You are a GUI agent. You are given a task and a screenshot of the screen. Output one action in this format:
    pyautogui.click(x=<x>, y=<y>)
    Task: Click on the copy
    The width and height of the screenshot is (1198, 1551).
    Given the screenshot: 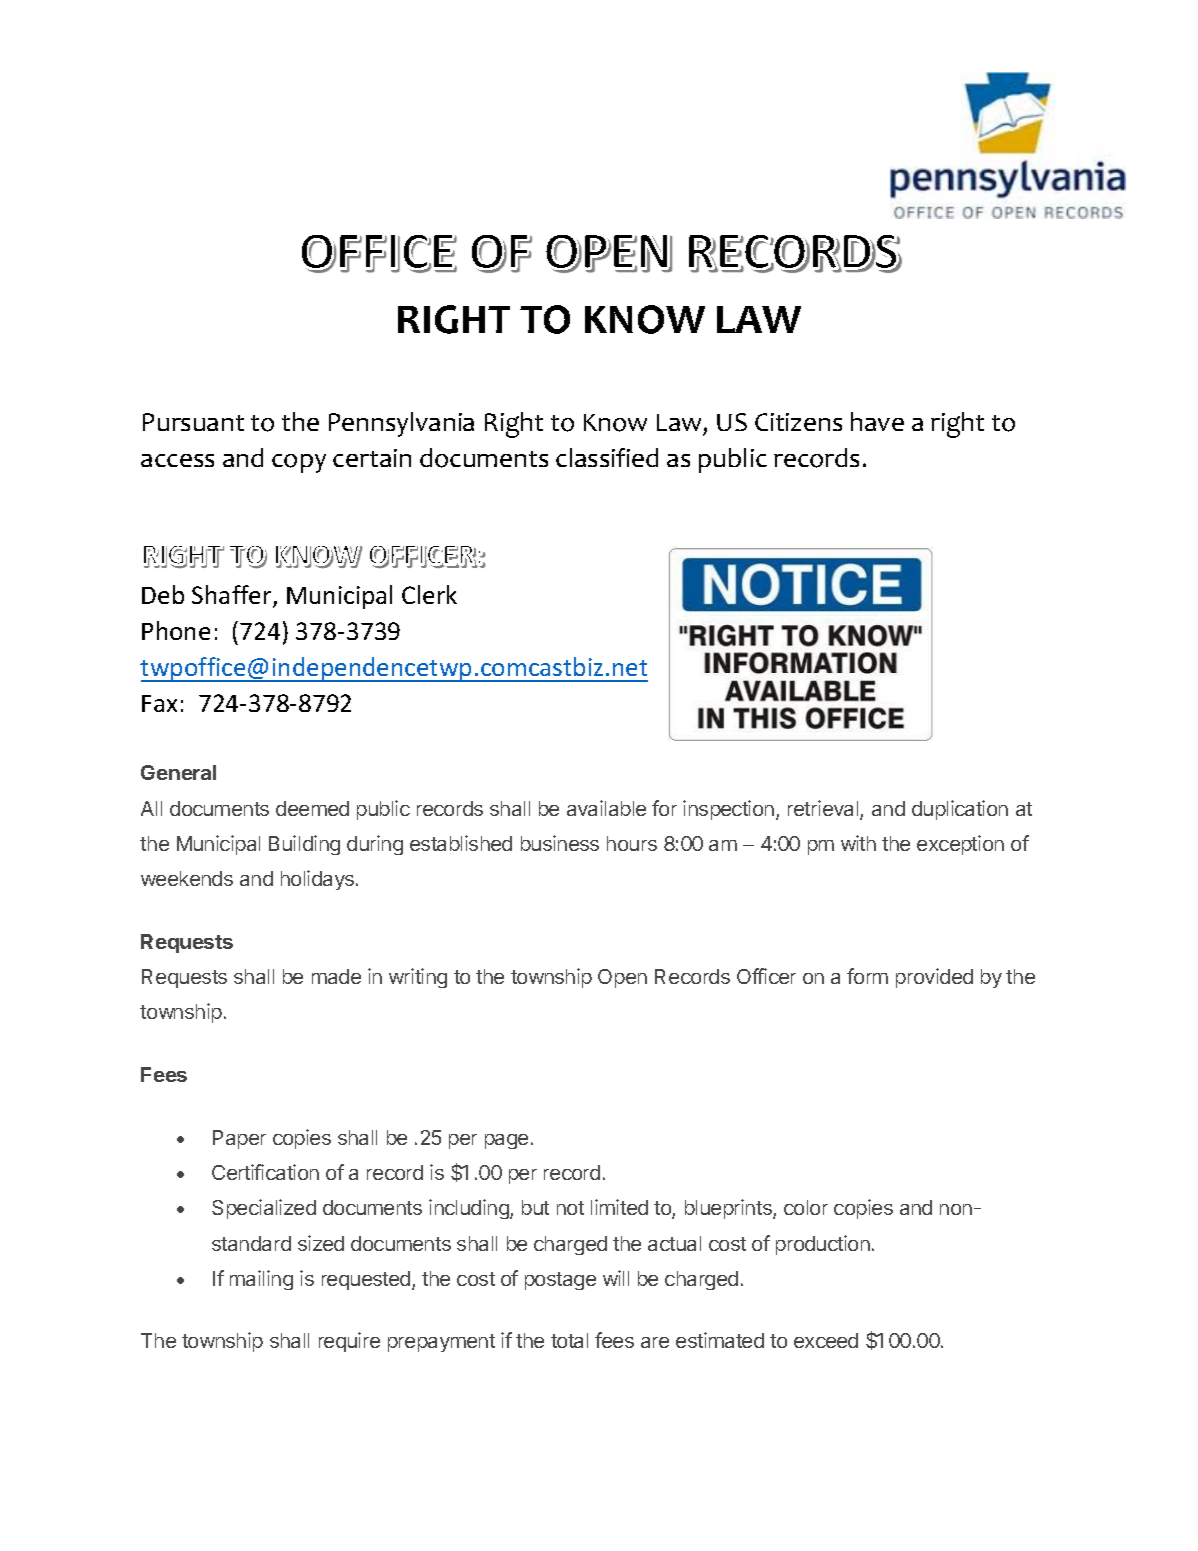 What is the action you would take?
    pyautogui.click(x=299, y=463)
